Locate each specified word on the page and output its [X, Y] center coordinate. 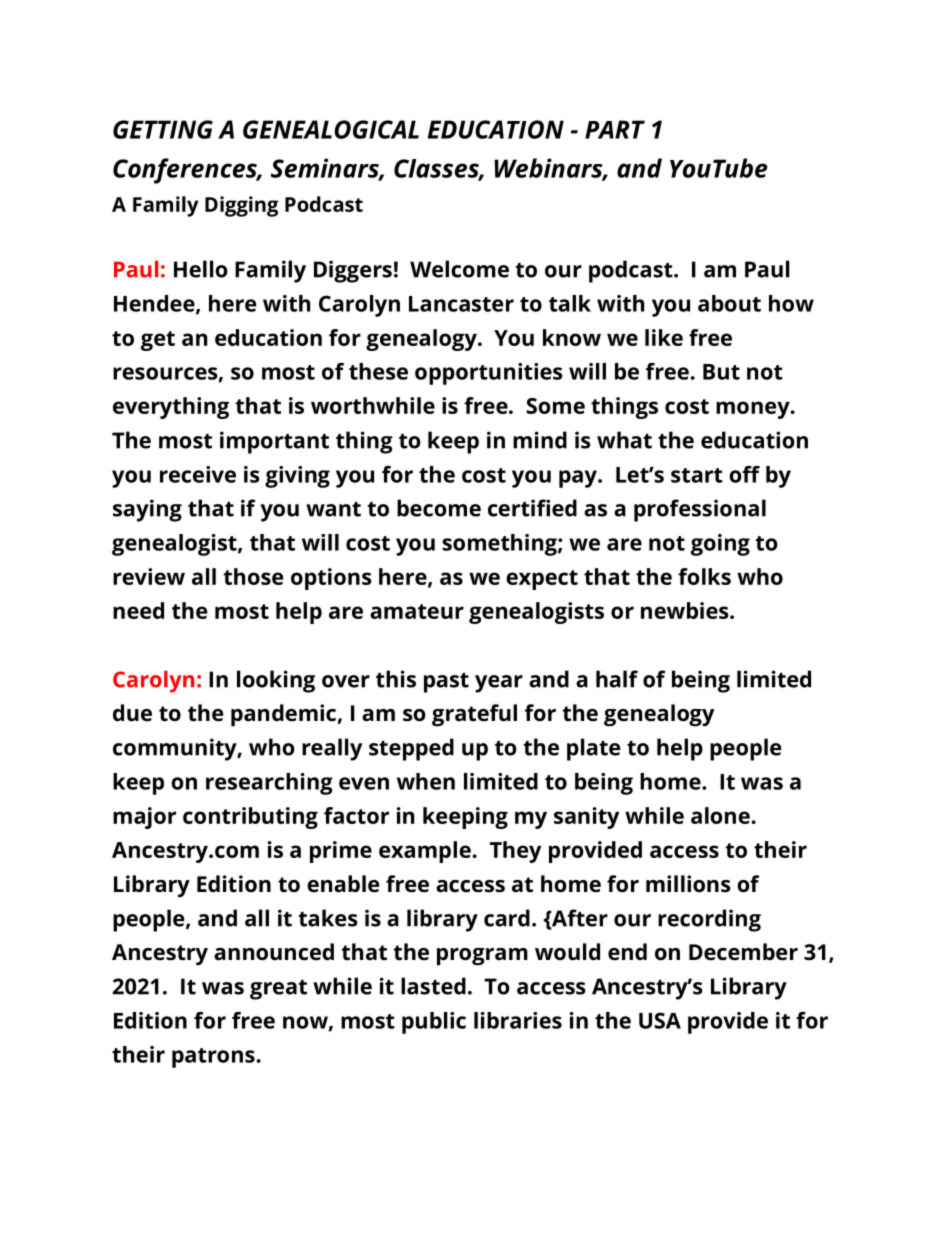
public [434, 1023]
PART [615, 129]
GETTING [163, 129]
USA [660, 1020]
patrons [213, 1058]
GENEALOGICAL [331, 129]
